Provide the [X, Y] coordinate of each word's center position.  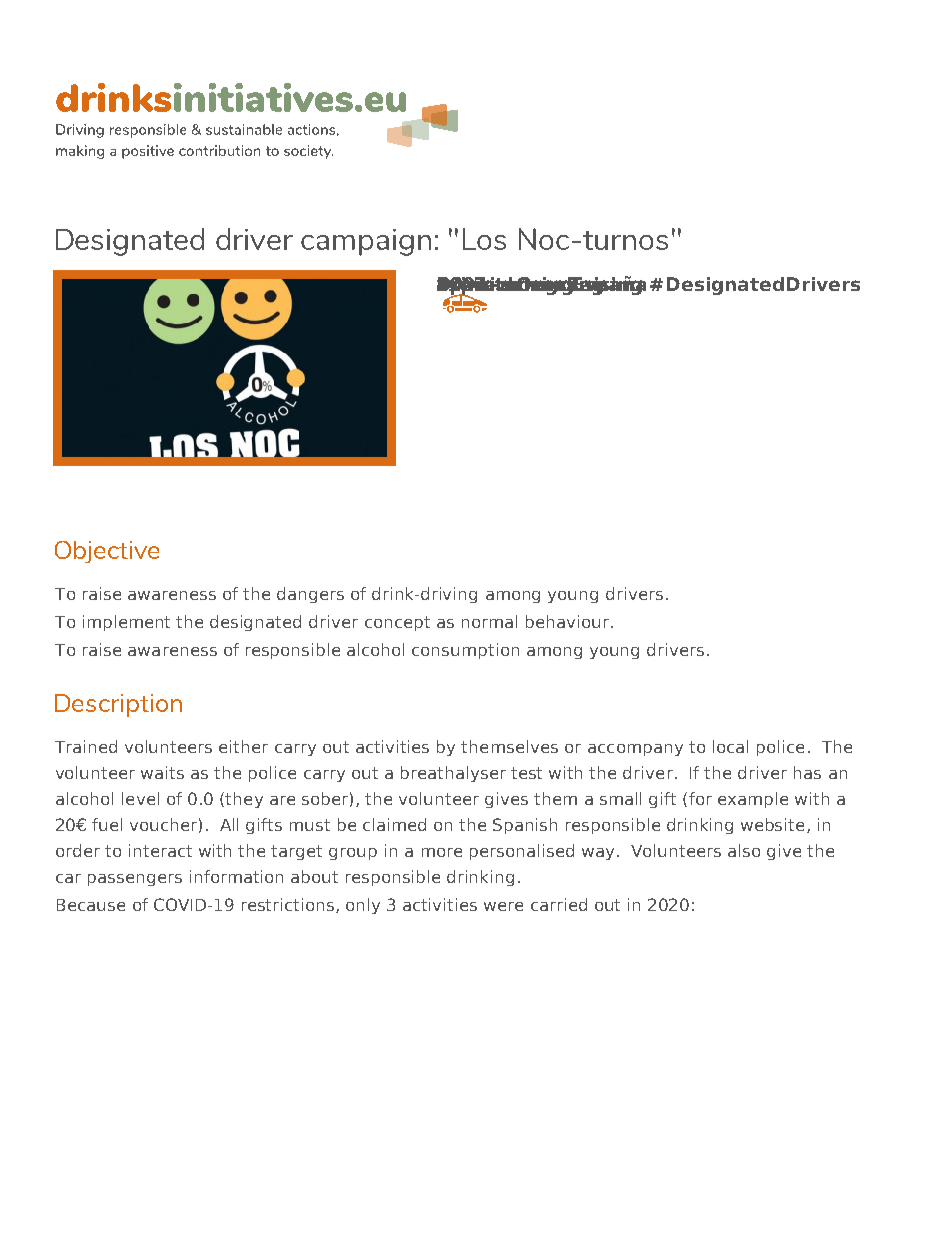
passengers [135, 880]
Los [484, 239]
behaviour [569, 621]
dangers [310, 595]
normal [489, 621]
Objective [107, 552]
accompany [635, 750]
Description [118, 705]
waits [162, 772]
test [526, 773]
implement [126, 623]
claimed [394, 824]
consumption [465, 651]
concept [397, 623]
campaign [366, 242]
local [730, 746]
